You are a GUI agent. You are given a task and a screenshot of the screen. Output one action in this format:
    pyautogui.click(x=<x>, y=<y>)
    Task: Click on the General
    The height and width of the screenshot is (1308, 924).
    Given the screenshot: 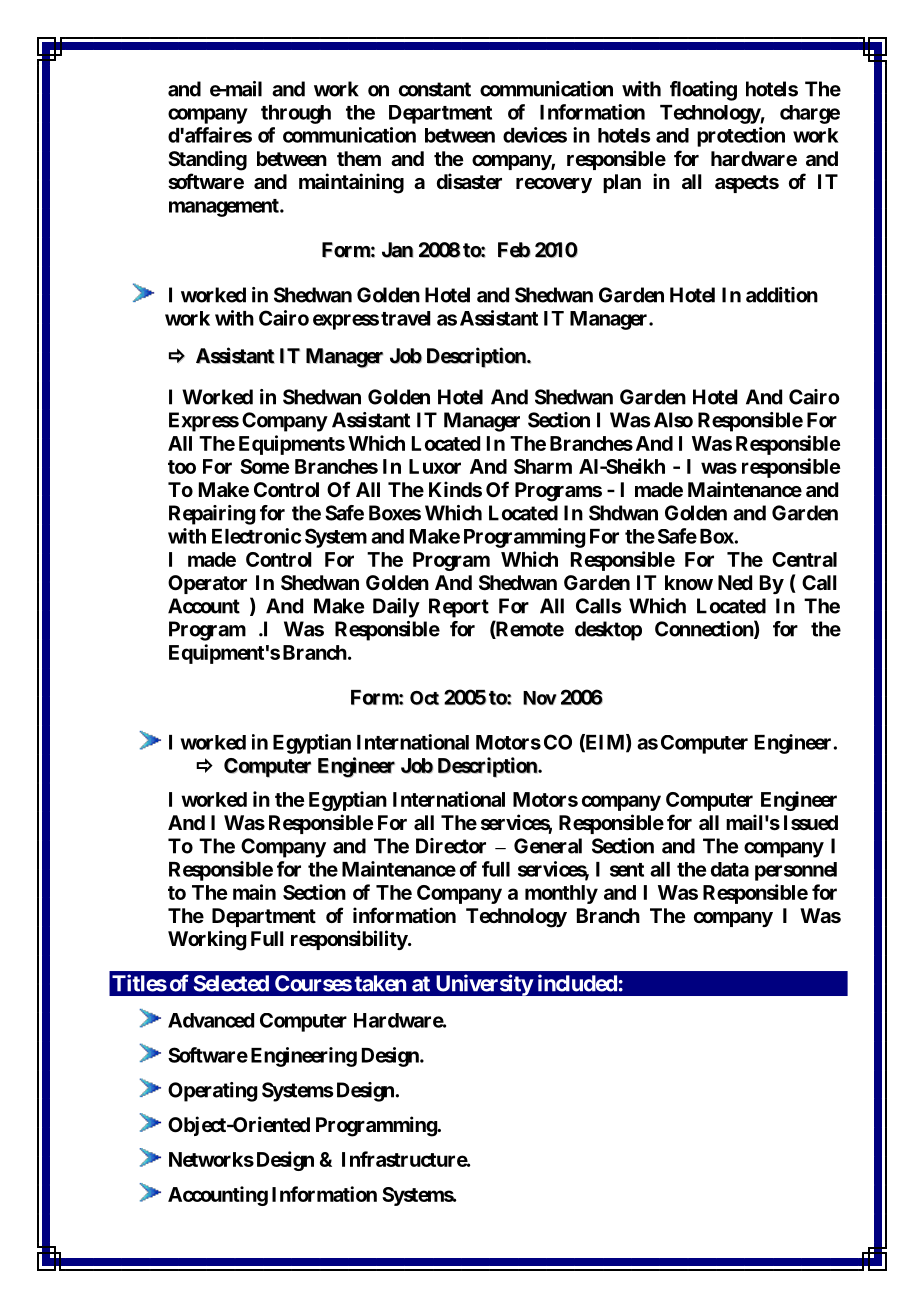 What is the action you would take?
    pyautogui.click(x=548, y=846)
